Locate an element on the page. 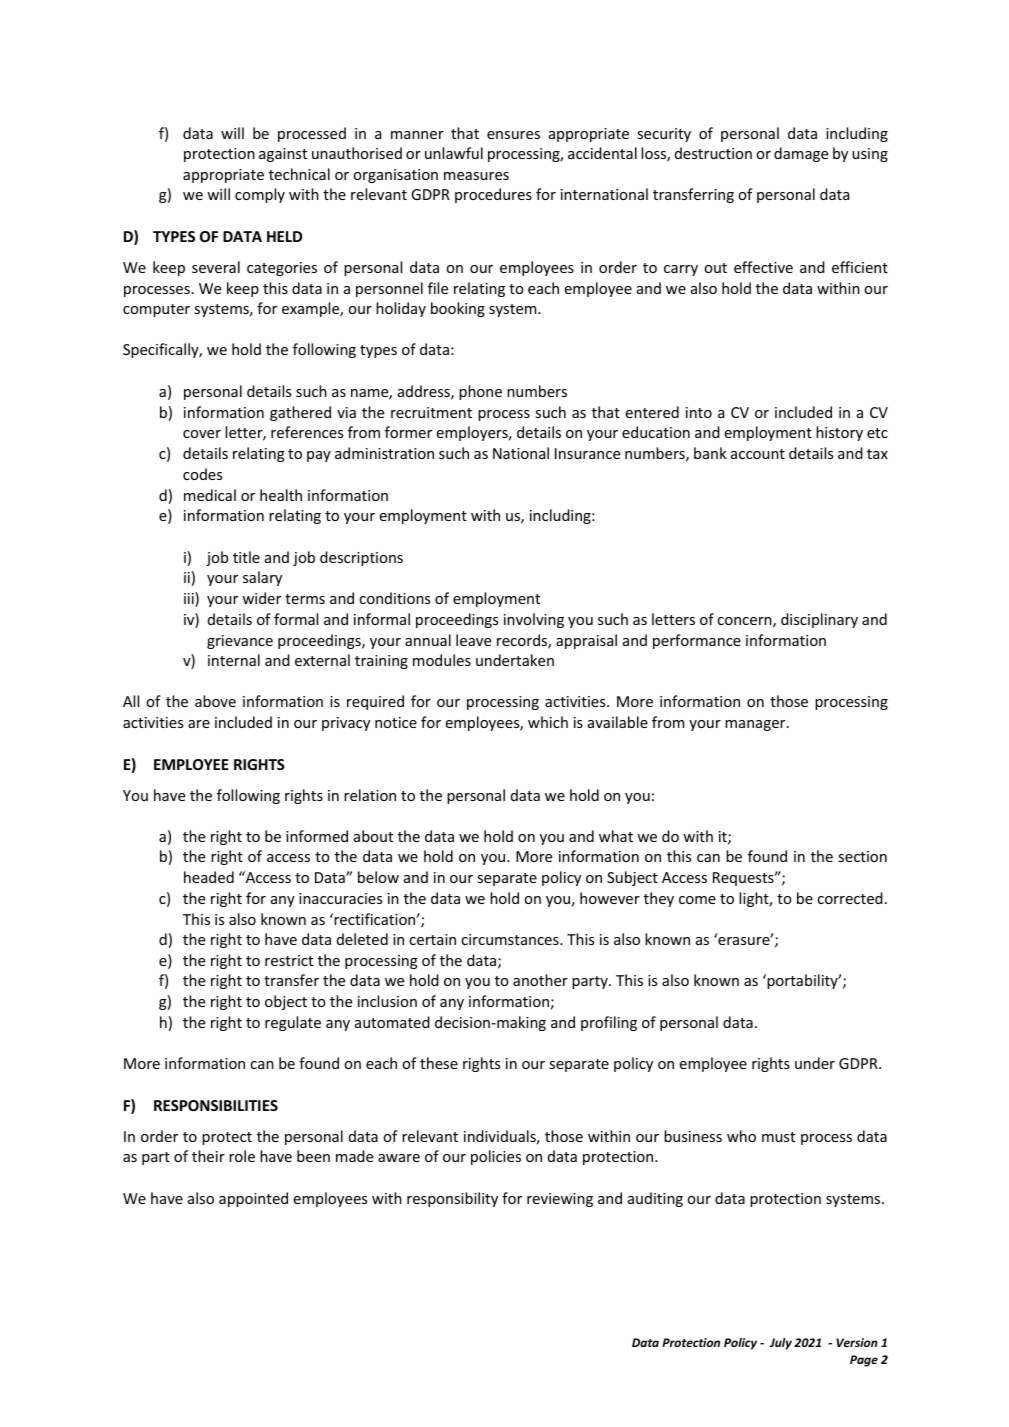 Image resolution: width=1009 pixels, height=1427 pixels. regulate is located at coordinates (293, 1023).
